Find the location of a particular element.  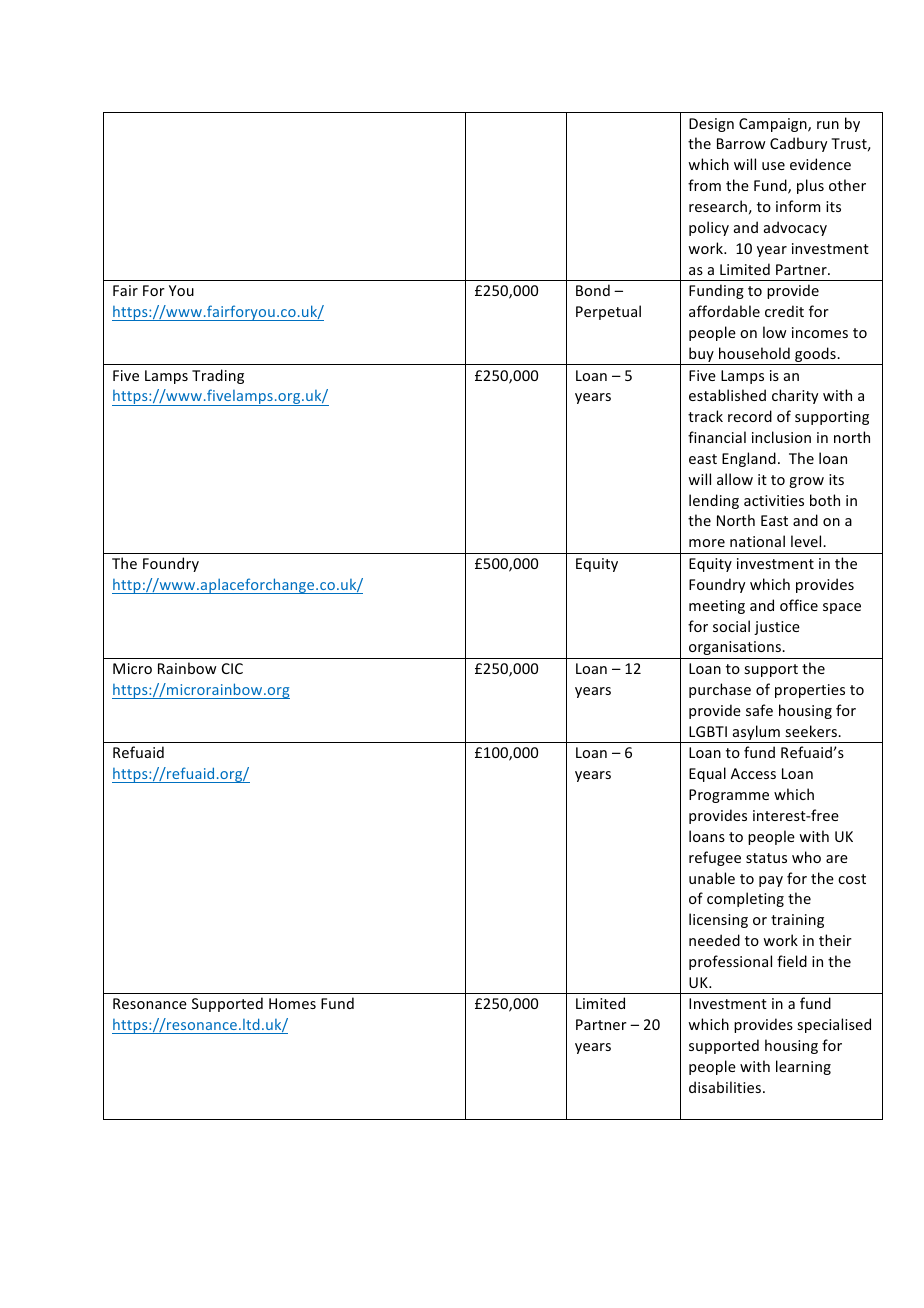

household is located at coordinates (754, 353).
